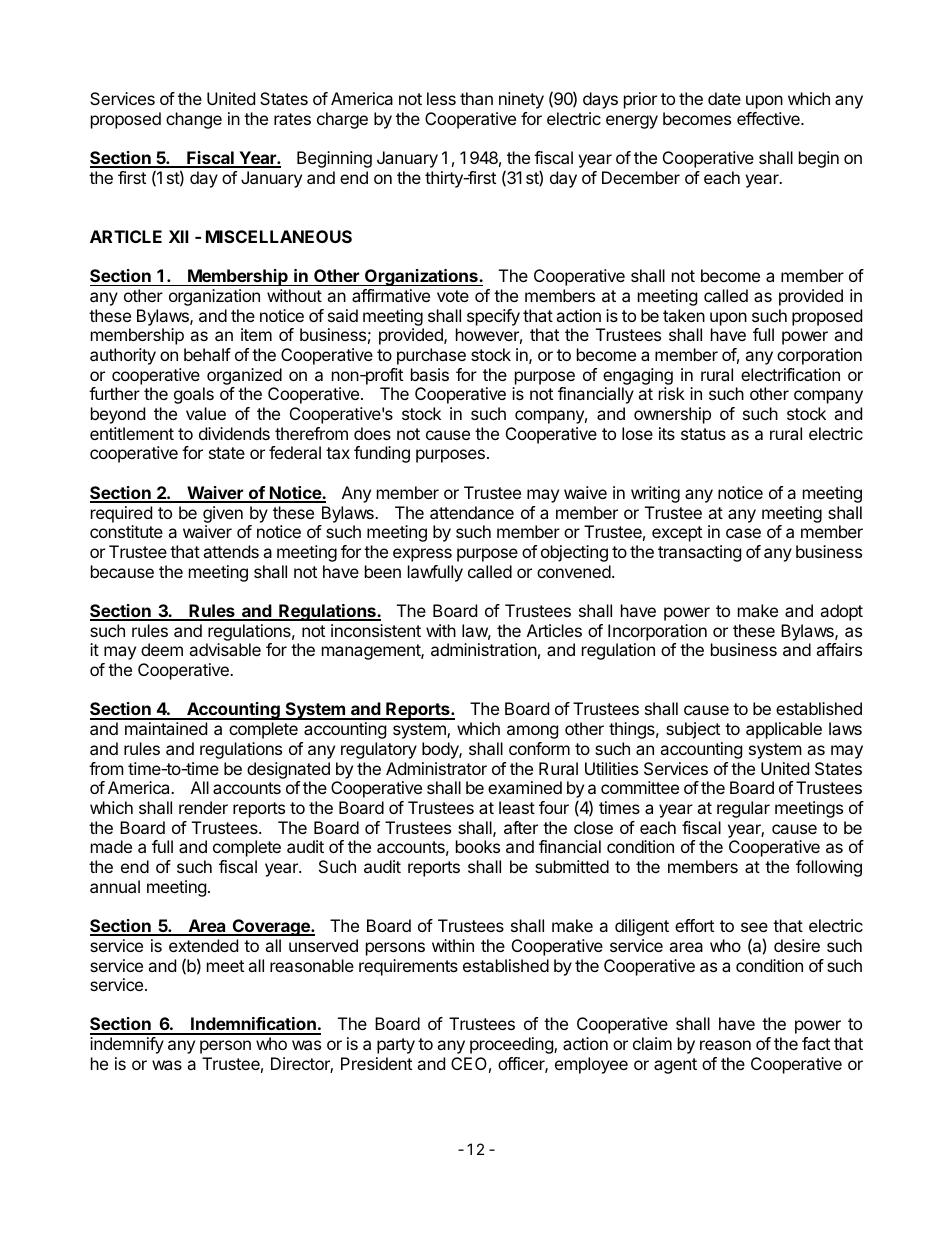  I want to click on proceeding, so click(512, 1045).
